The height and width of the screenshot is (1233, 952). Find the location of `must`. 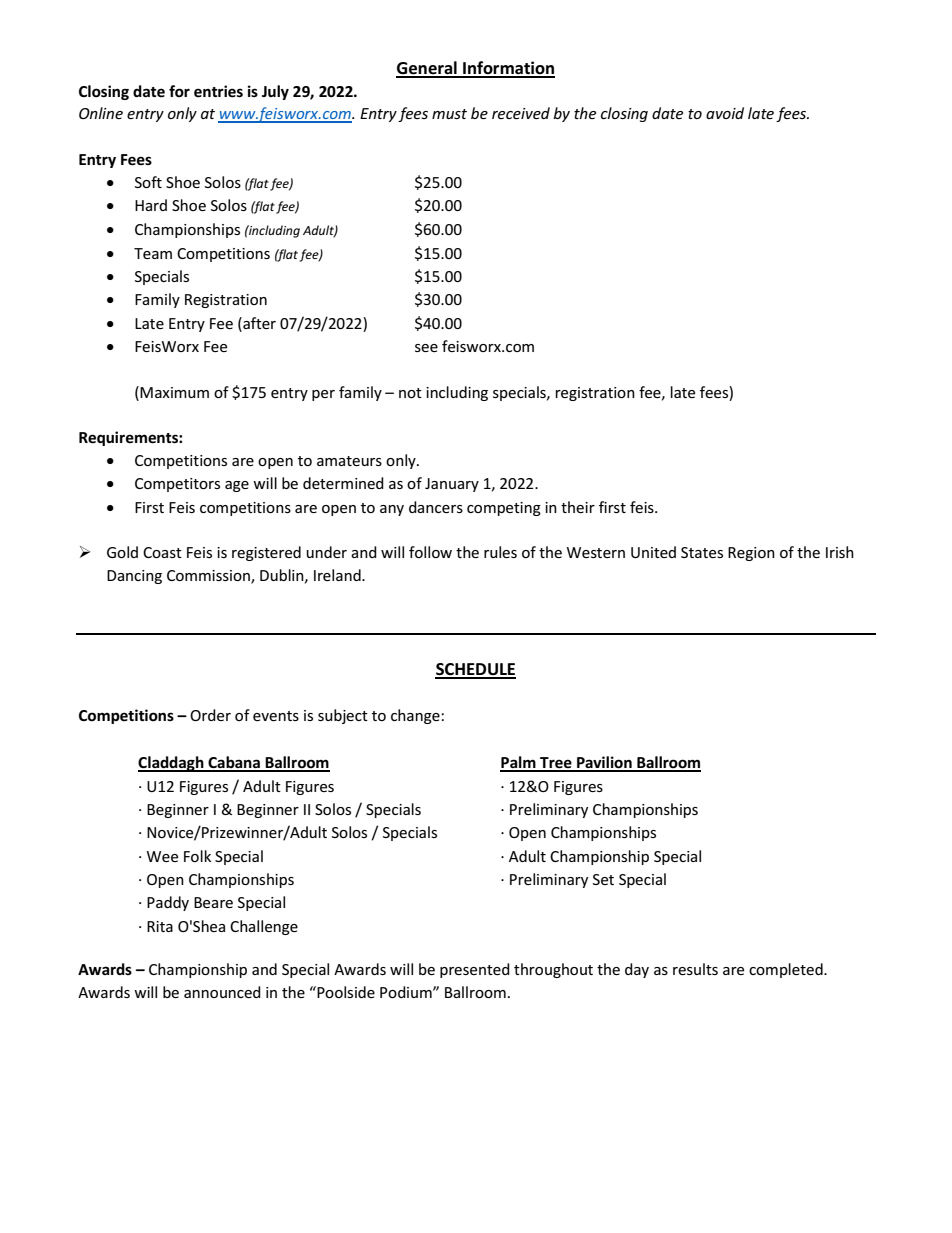

must is located at coordinates (449, 114).
